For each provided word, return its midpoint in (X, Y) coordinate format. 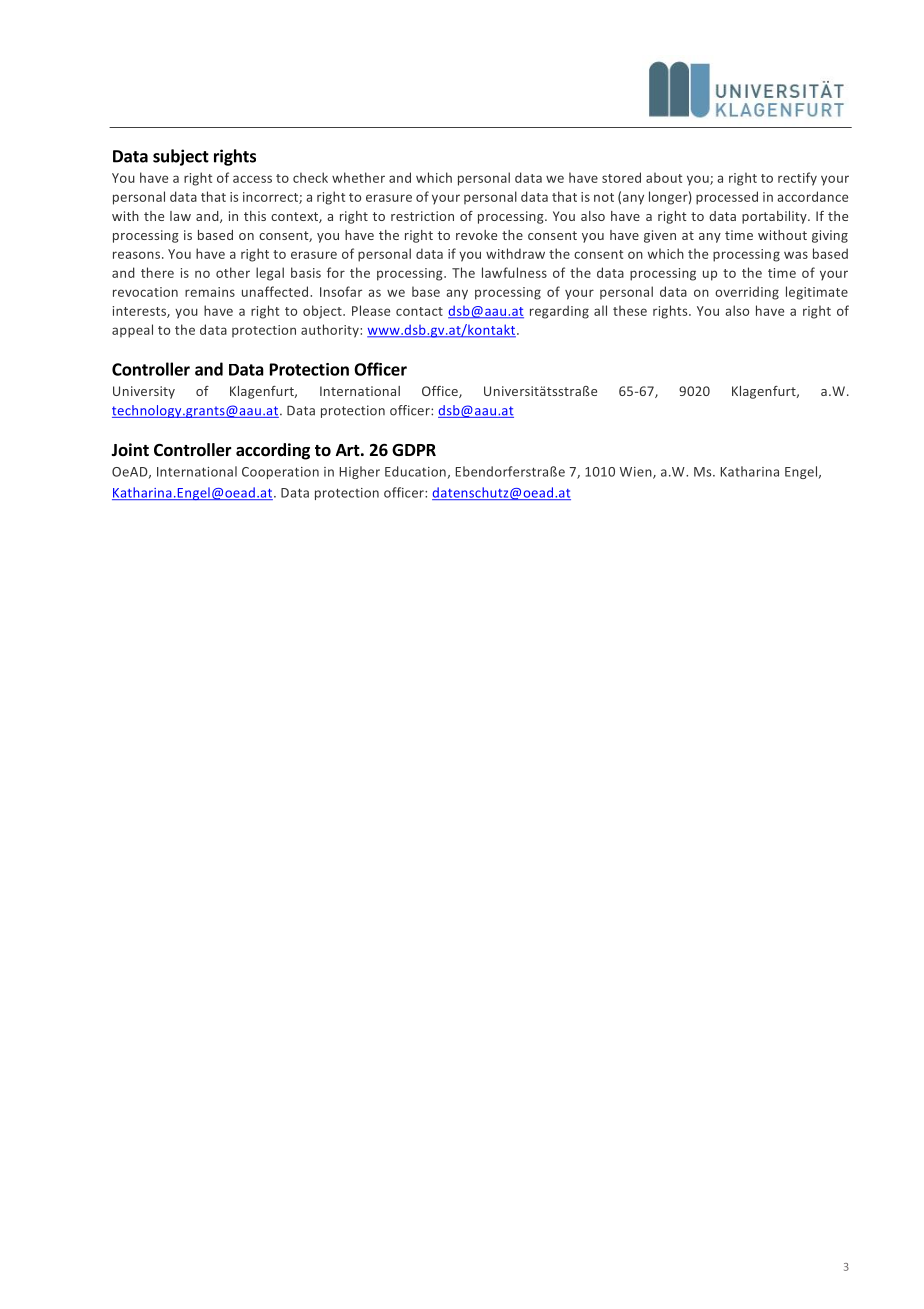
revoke (476, 235)
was (796, 255)
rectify (797, 179)
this (255, 216)
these (630, 310)
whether (358, 177)
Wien (637, 473)
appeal (132, 331)
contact (419, 311)
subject (181, 157)
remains (210, 292)
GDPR (414, 450)
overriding (747, 293)
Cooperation (280, 473)
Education (415, 471)
